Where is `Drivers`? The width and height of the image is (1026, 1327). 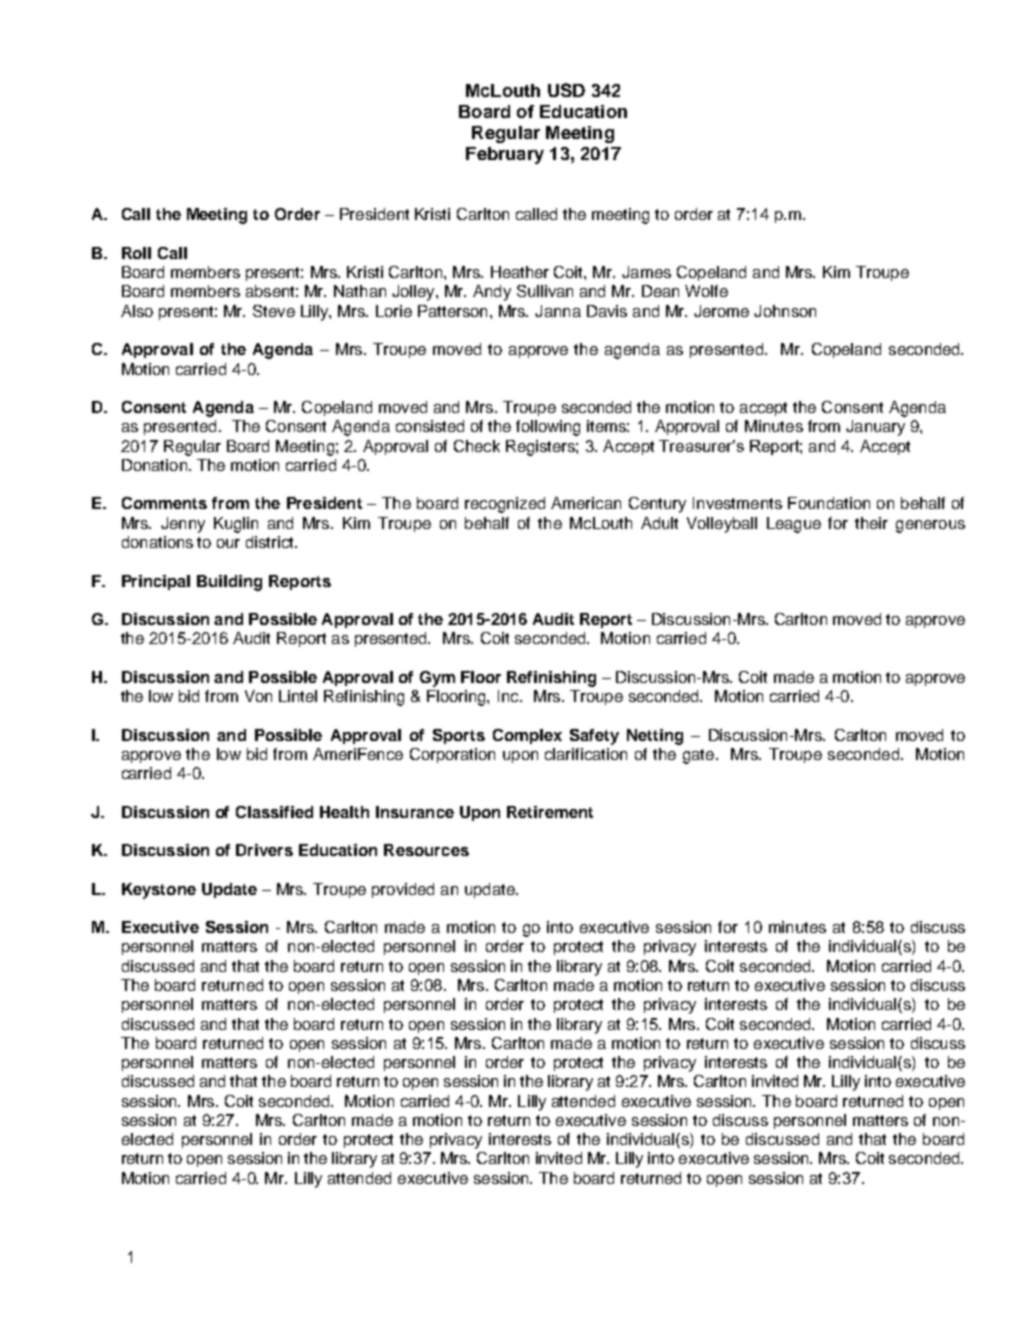 Drivers is located at coordinates (264, 850).
